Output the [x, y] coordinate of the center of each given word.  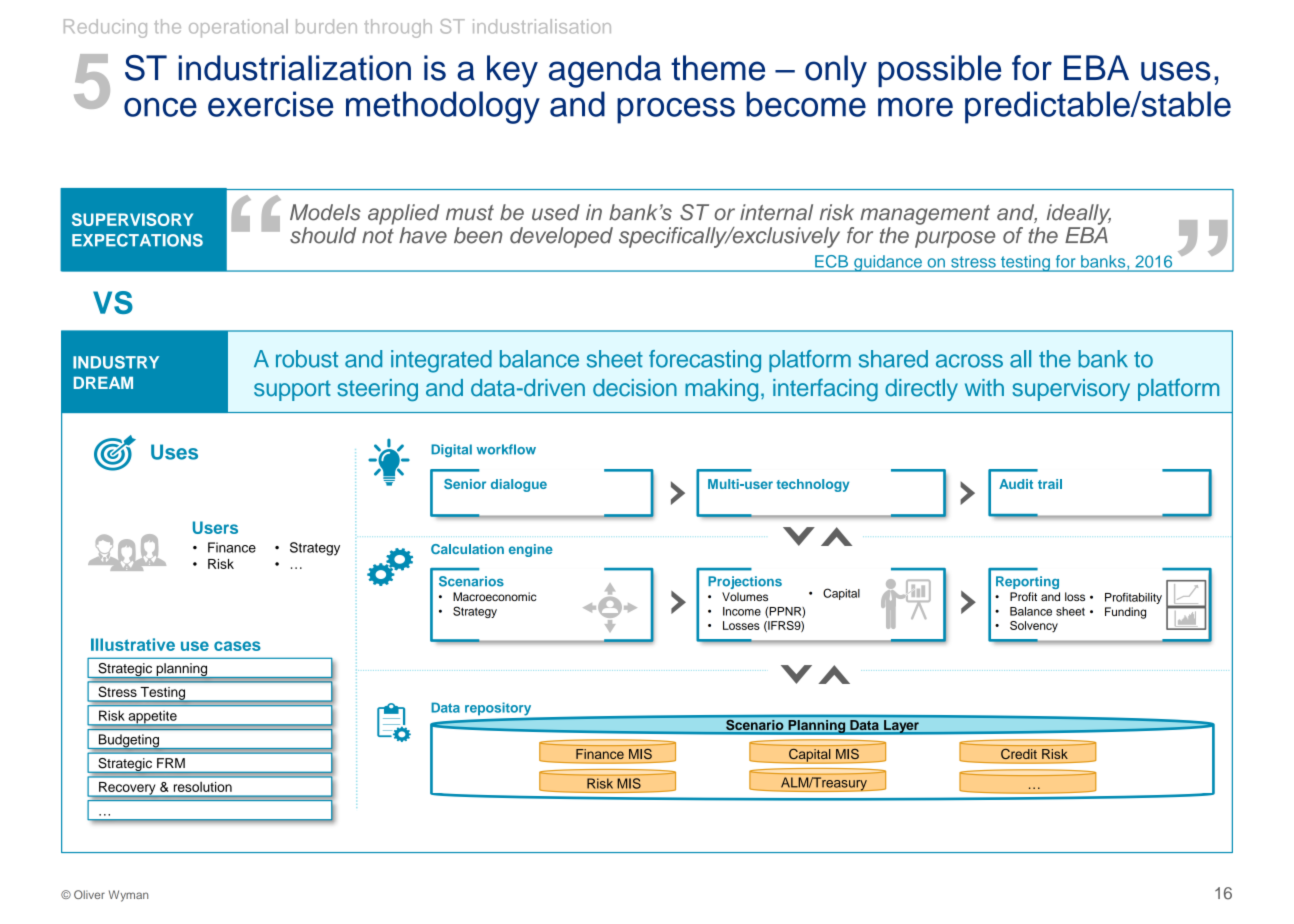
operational [238, 28]
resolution [203, 787]
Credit [1019, 754]
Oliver [89, 894]
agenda [605, 71]
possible [939, 71]
